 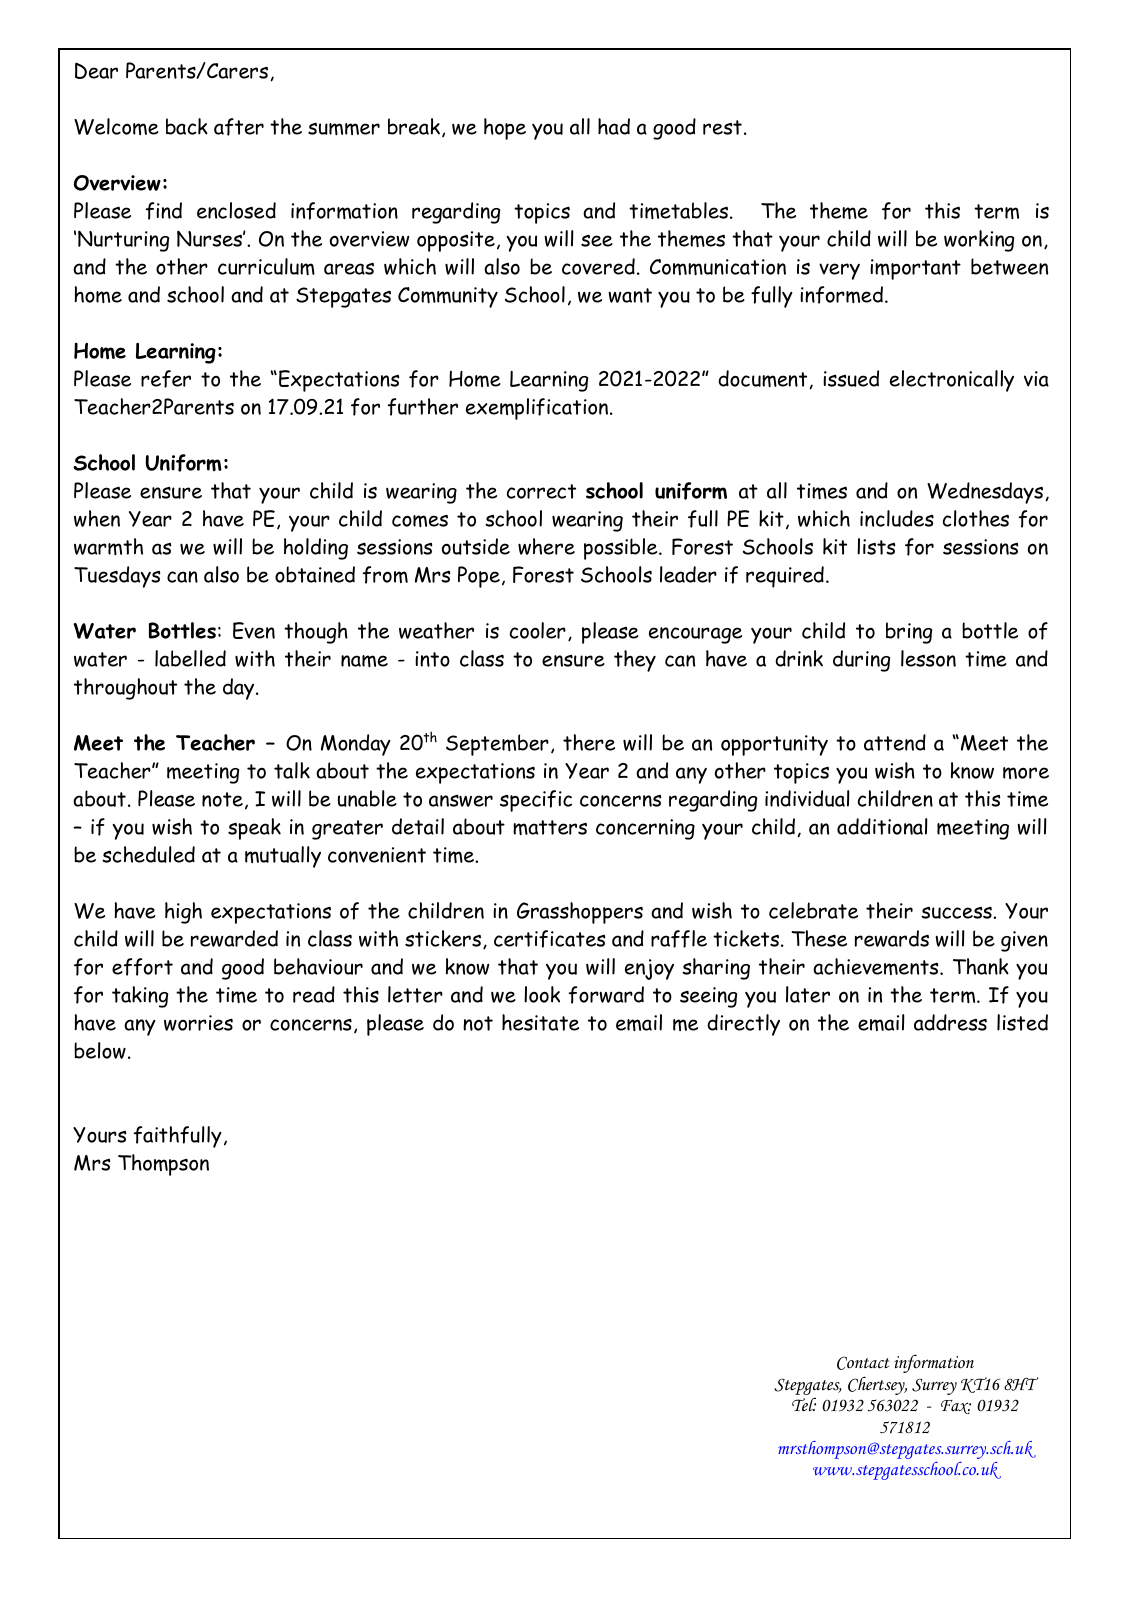 What do you see at coordinates (100, 1050) in the screenshot?
I see `below` at bounding box center [100, 1050].
